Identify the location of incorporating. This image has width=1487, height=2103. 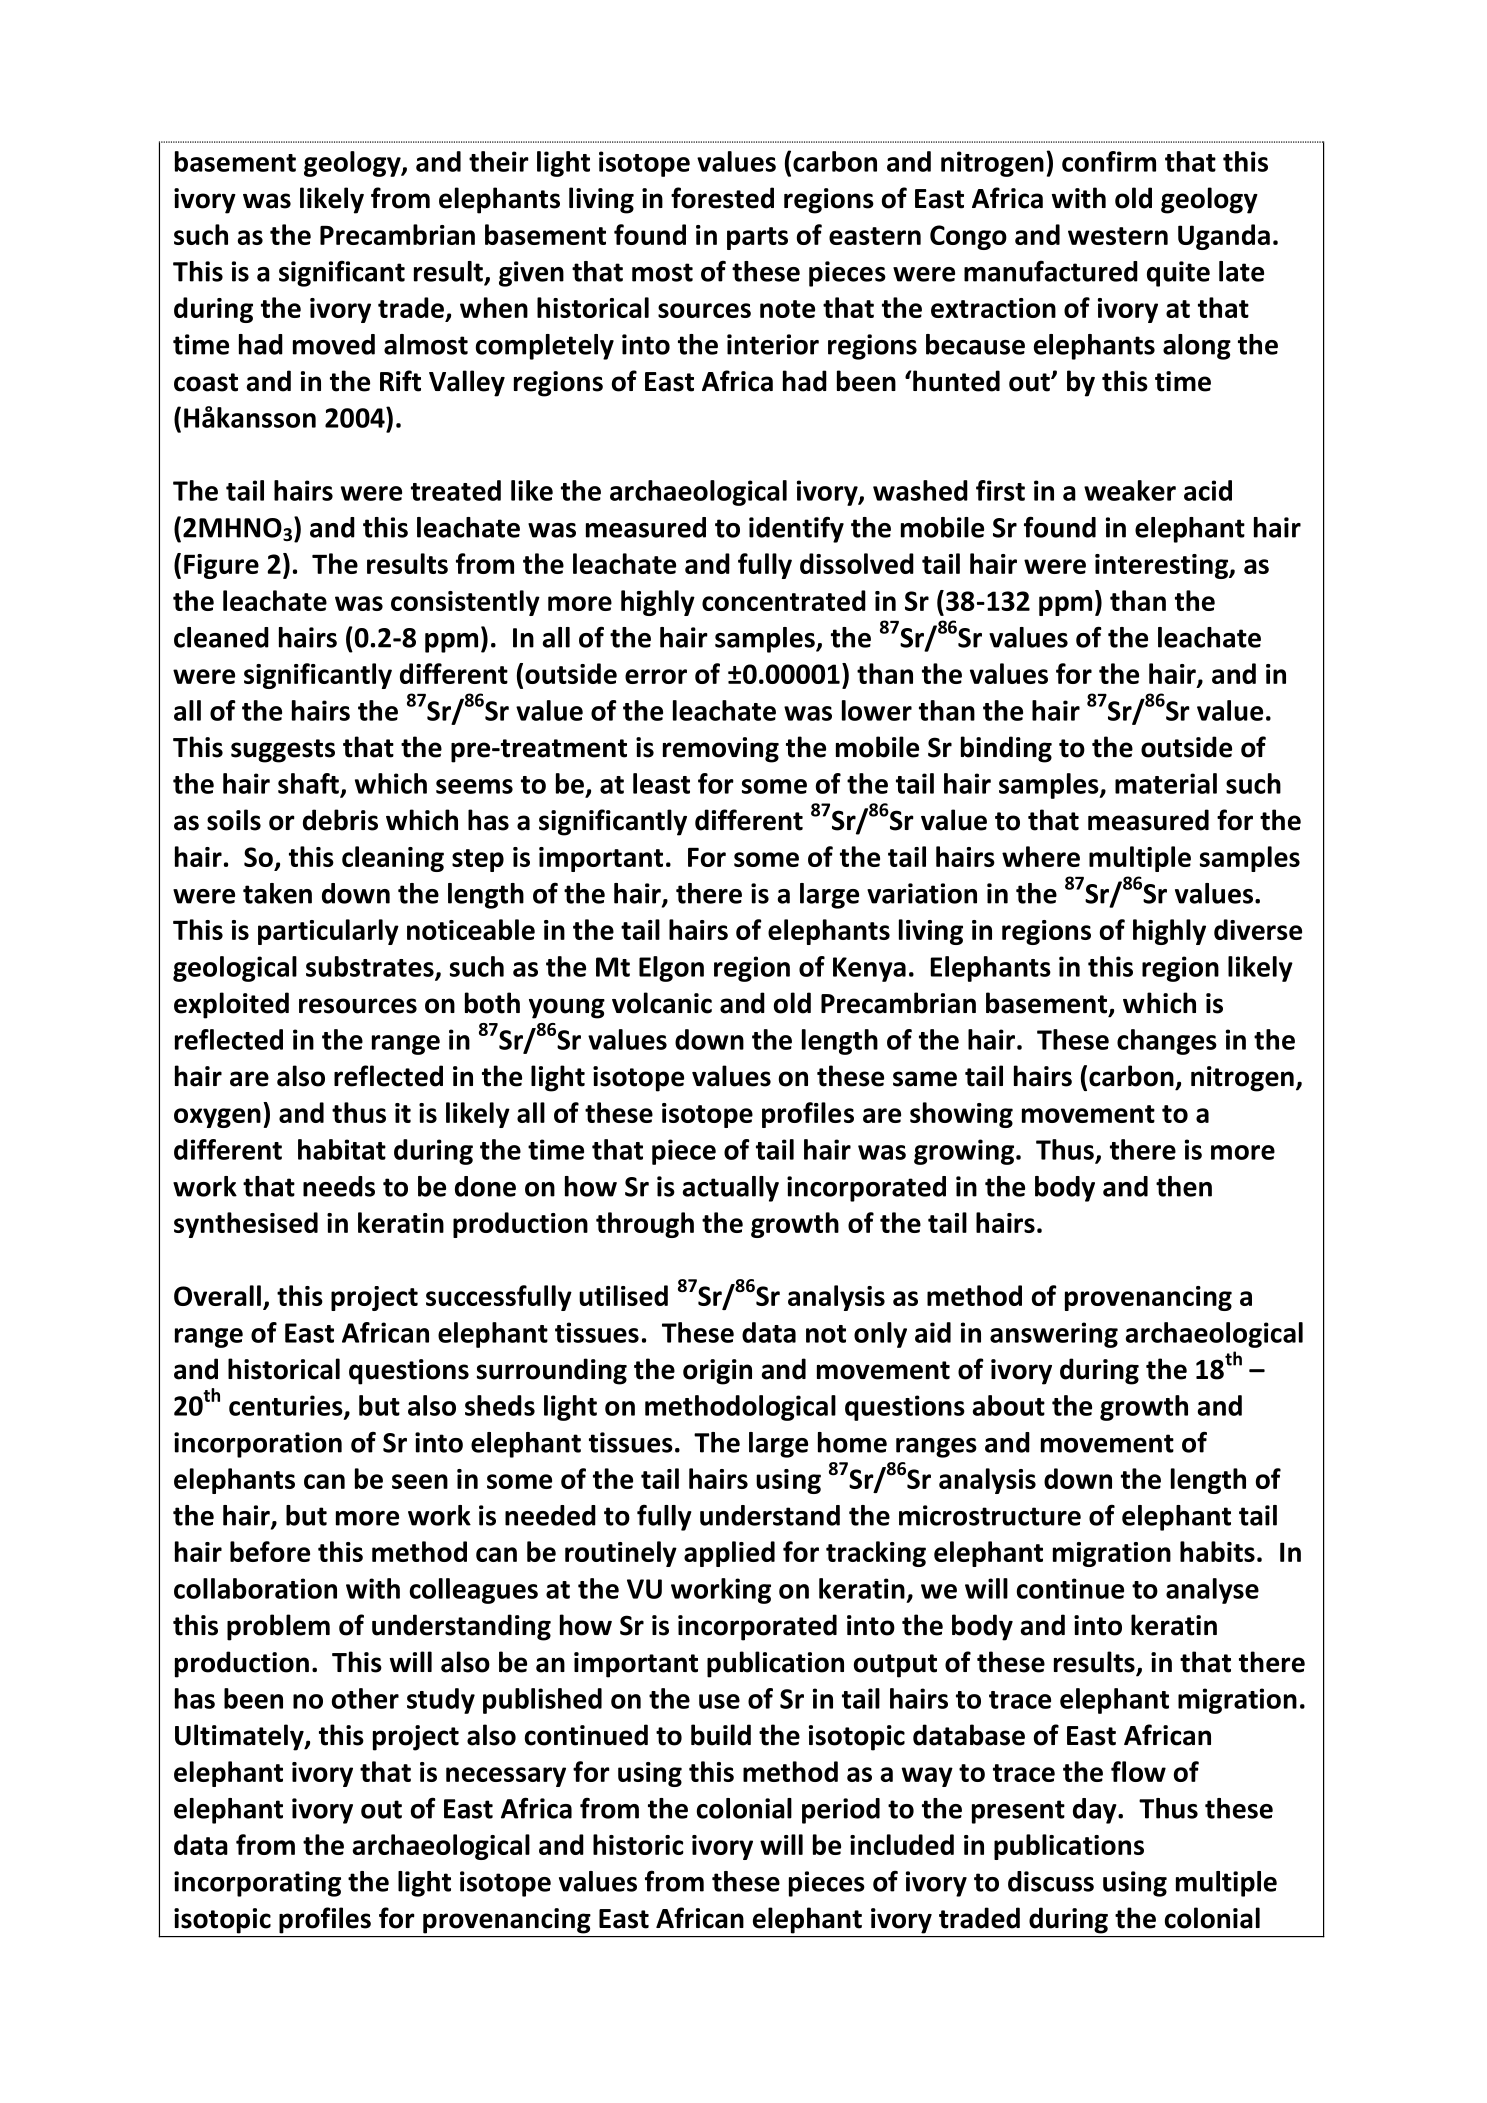
(257, 1884).
